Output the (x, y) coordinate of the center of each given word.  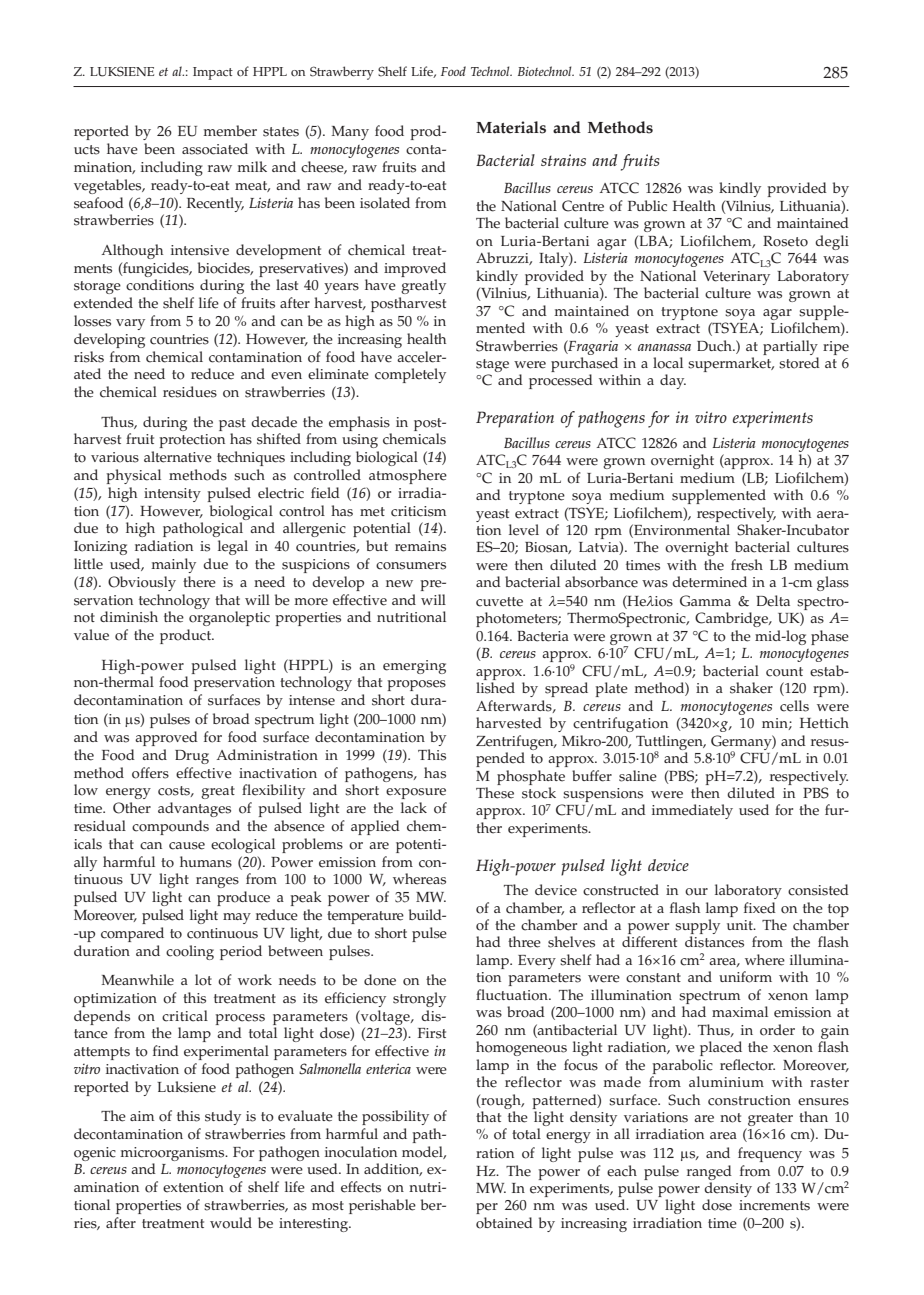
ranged (709, 1172)
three (524, 942)
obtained (504, 1223)
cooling (190, 952)
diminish (129, 617)
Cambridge (732, 619)
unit (741, 925)
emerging (414, 667)
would (231, 1223)
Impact (213, 73)
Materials (511, 127)
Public (647, 206)
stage (492, 367)
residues (190, 392)
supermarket (731, 364)
